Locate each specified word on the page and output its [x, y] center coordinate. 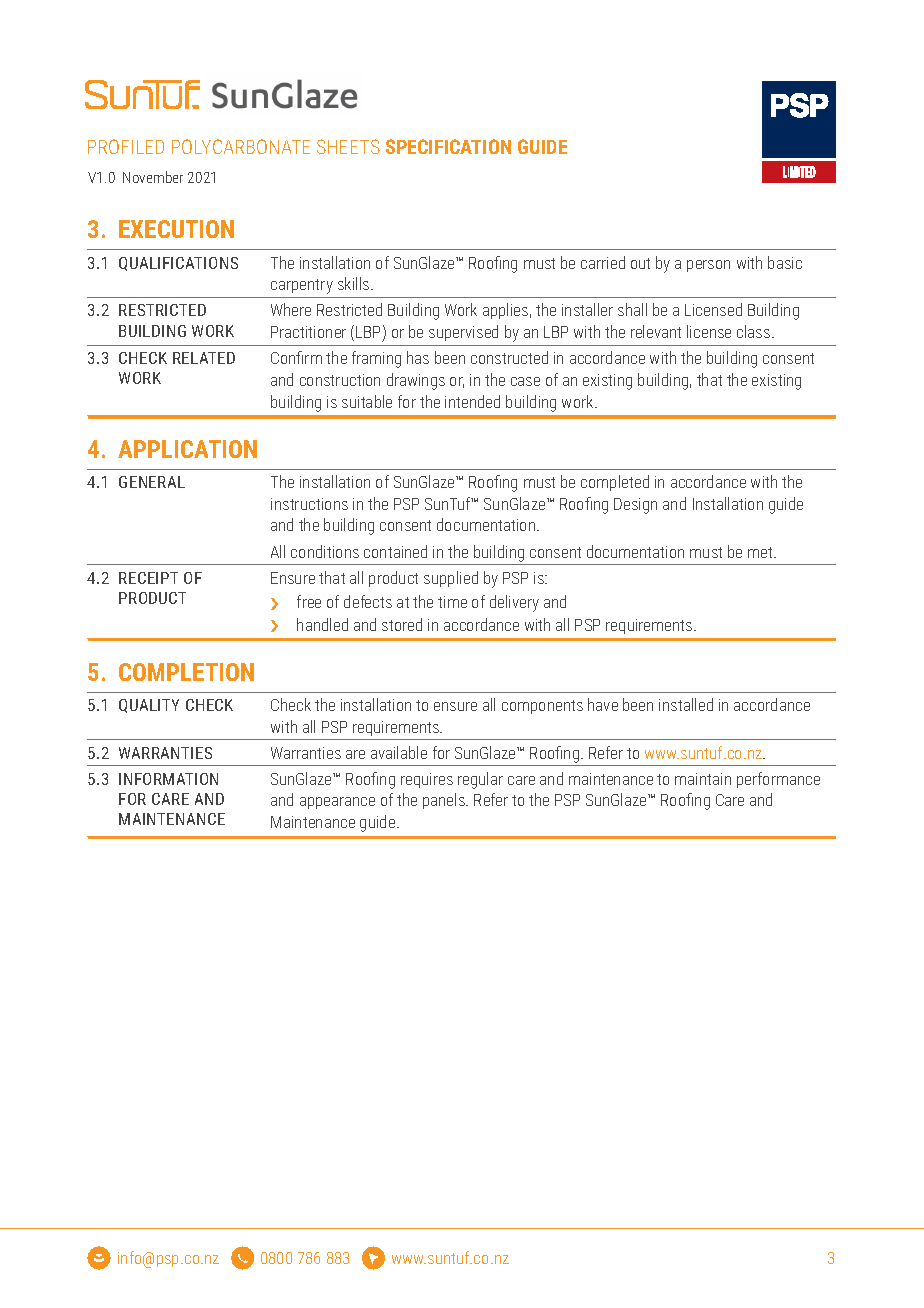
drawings [416, 381]
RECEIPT [148, 578]
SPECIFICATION [448, 146]
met [761, 552]
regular [480, 780]
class [755, 331]
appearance [337, 803]
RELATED [204, 358]
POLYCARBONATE [241, 146]
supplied [451, 579]
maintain [703, 779]
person [708, 266]
